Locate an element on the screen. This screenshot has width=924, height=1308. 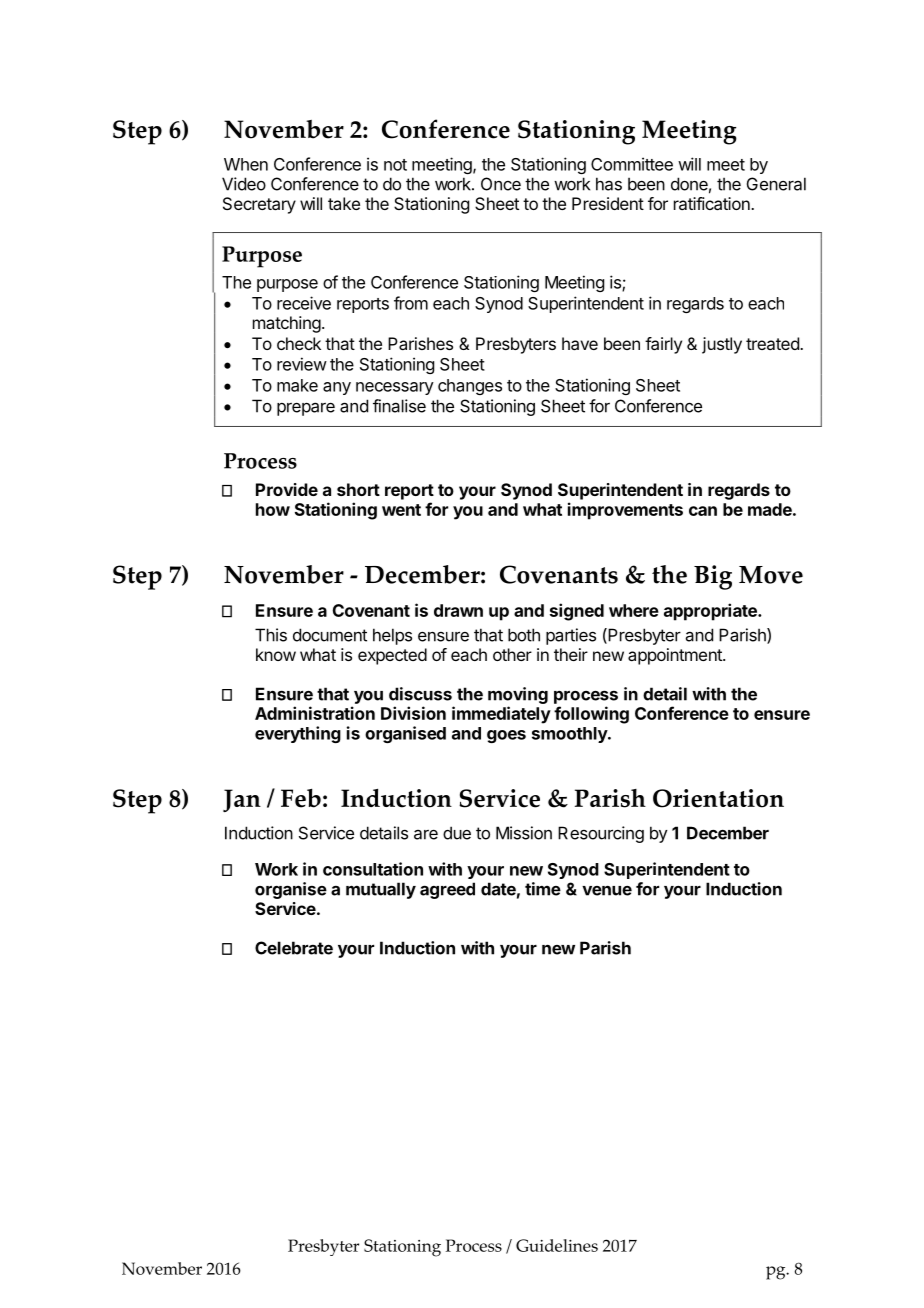
Once is located at coordinates (501, 184).
